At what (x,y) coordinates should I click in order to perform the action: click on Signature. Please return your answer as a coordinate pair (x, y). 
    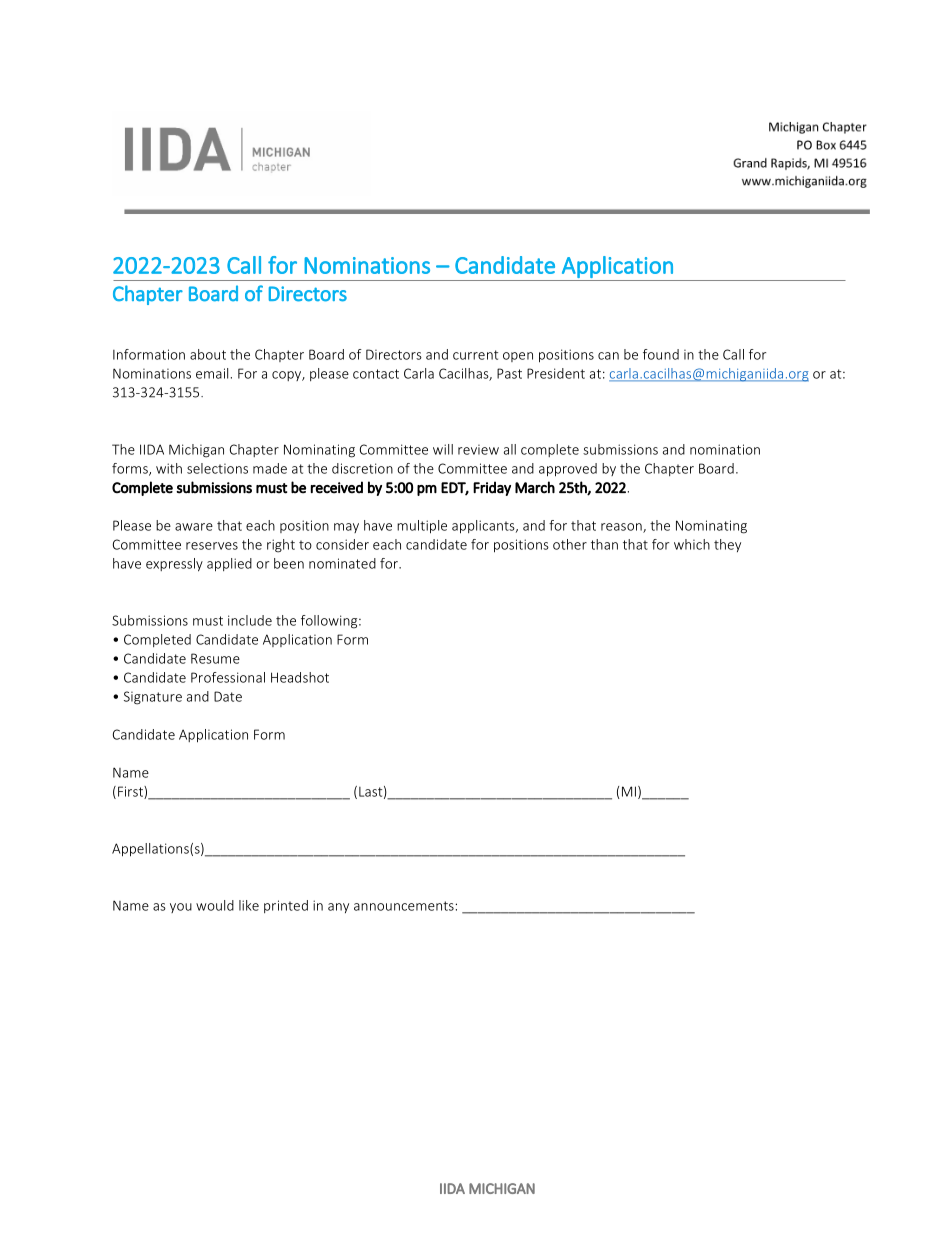
    Looking at the image, I should click on (153, 698).
